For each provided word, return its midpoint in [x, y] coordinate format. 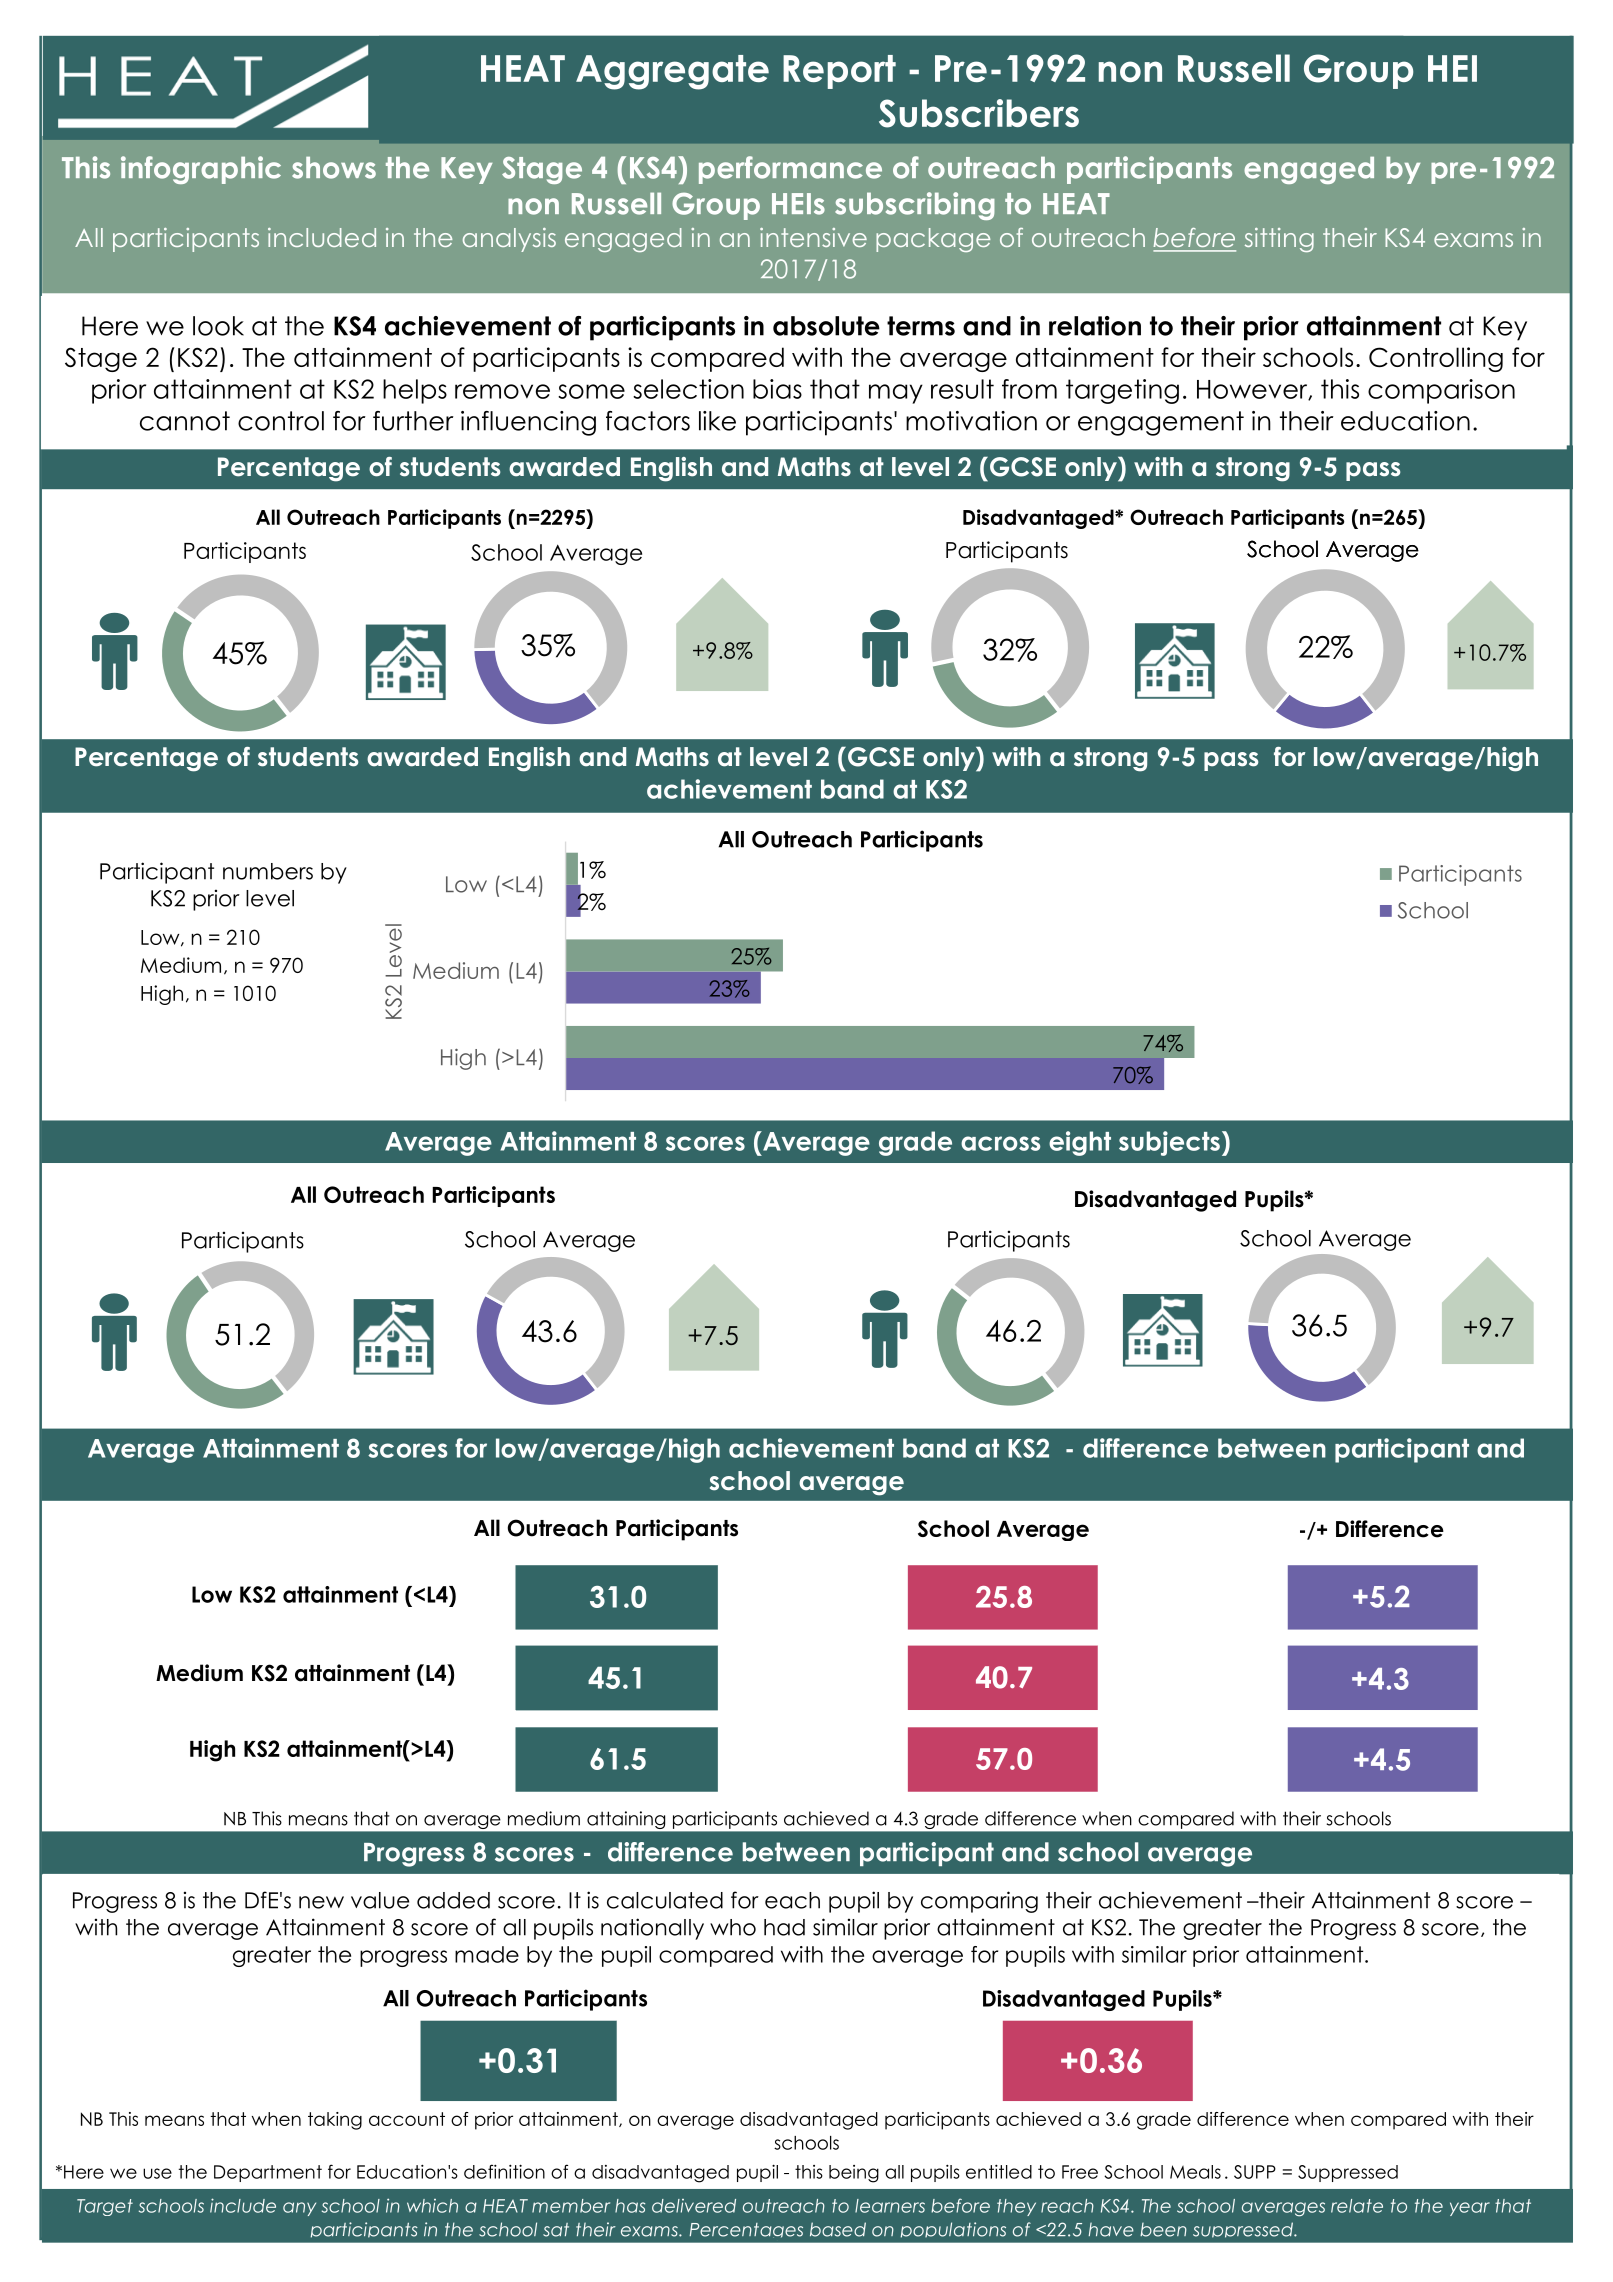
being [854, 2174]
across [1001, 1143]
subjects [1169, 1143]
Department [268, 2173]
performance [790, 170]
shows [334, 168]
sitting [1279, 240]
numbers [268, 871]
